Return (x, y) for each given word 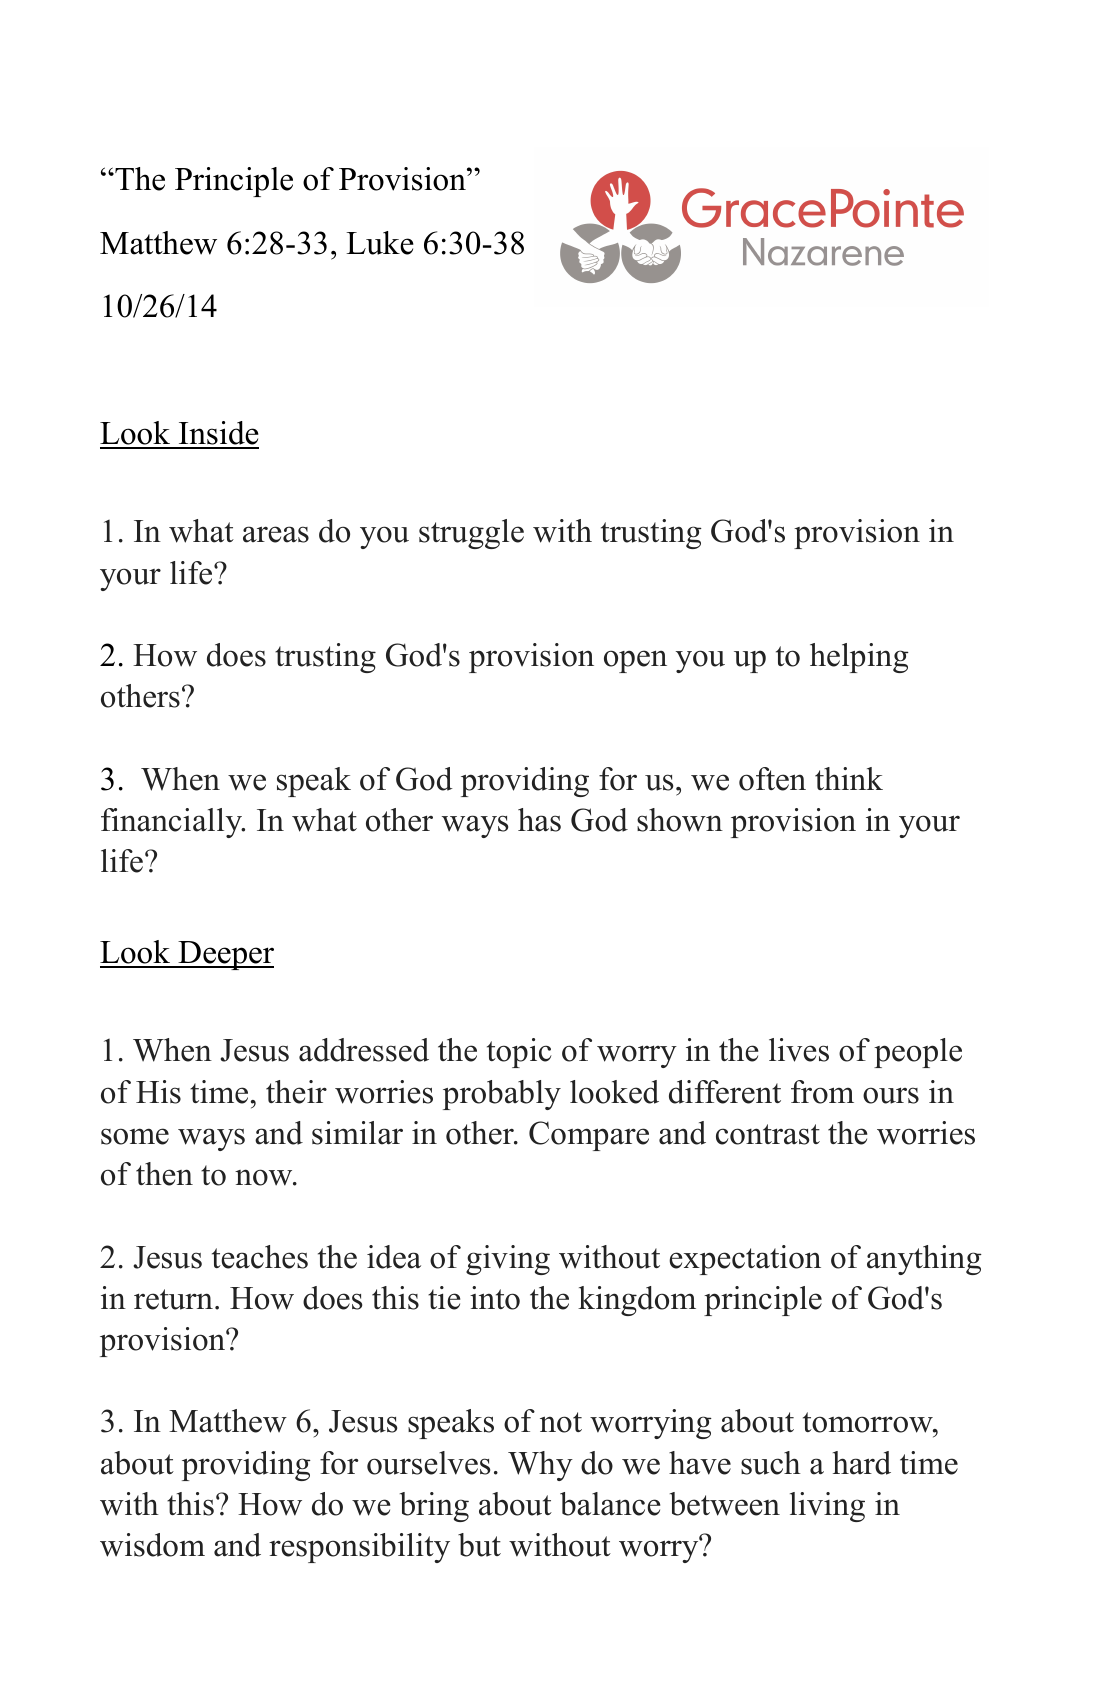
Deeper (225, 955)
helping (859, 658)
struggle (471, 534)
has (539, 820)
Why (540, 1466)
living (827, 1507)
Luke (380, 243)
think (849, 778)
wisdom (152, 1545)
